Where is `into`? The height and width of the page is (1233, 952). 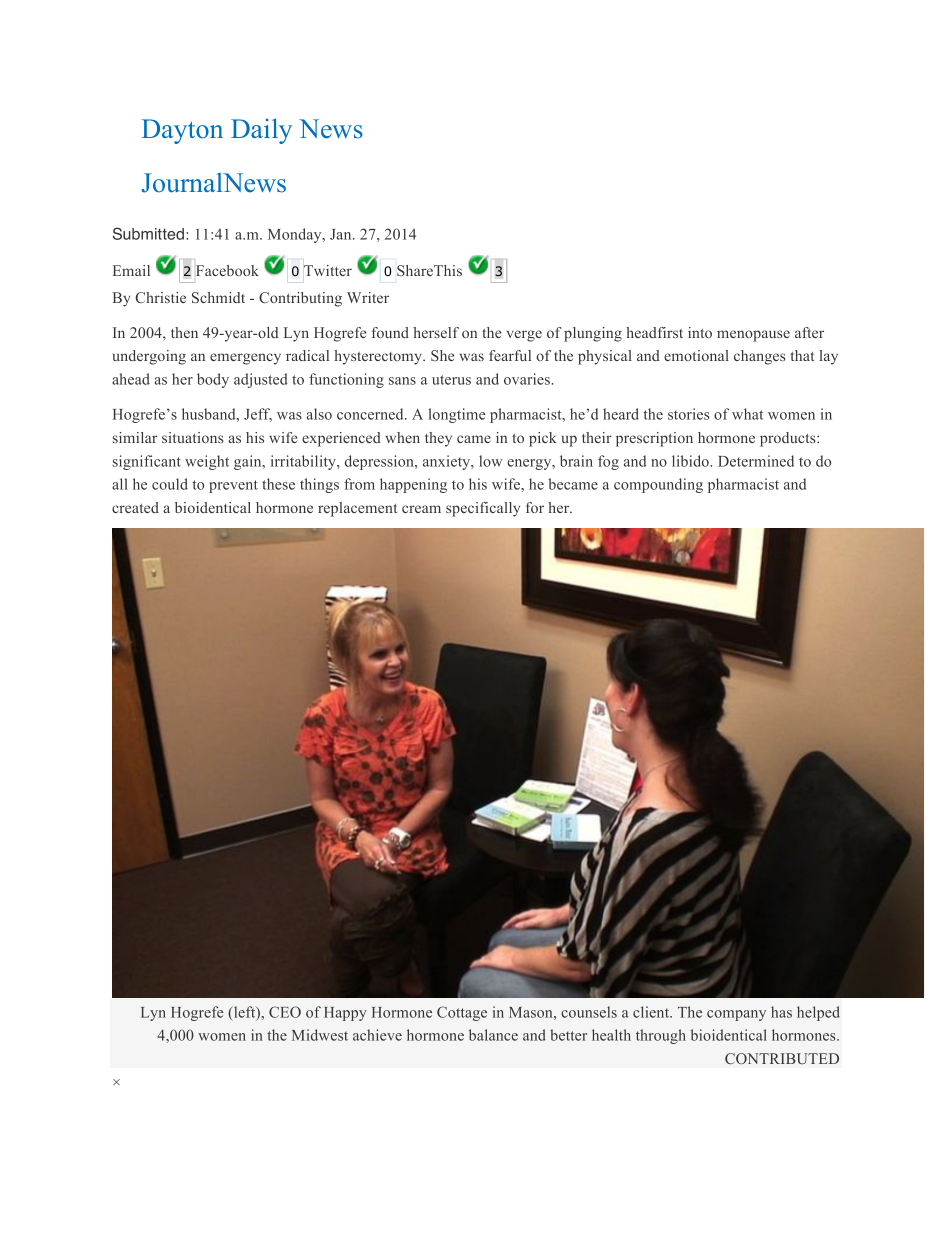
into is located at coordinates (700, 332).
